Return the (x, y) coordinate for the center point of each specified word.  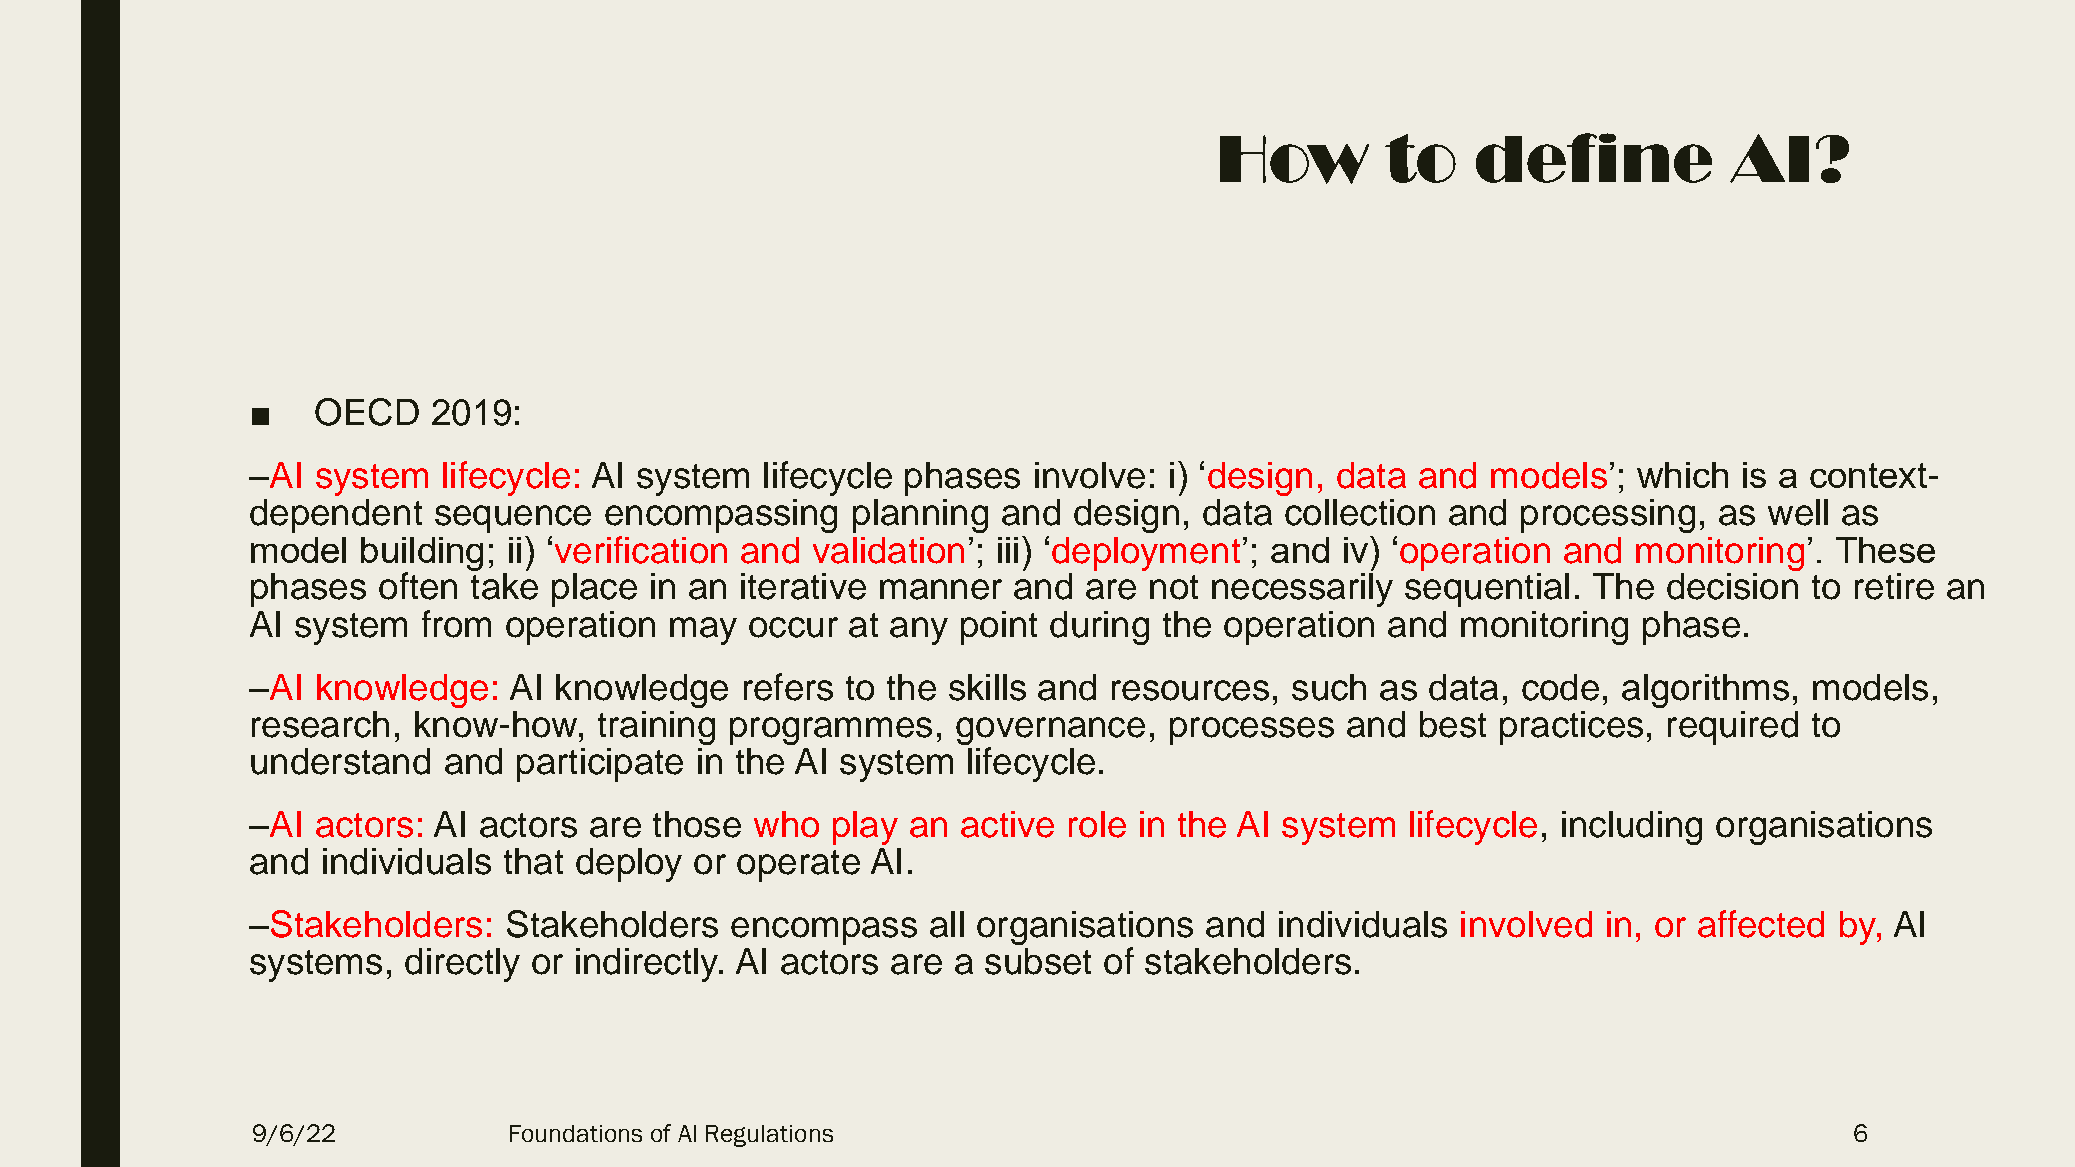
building (422, 555)
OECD (367, 412)
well (1798, 512)
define (1594, 158)
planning (920, 516)
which (1682, 475)
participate (600, 765)
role (1097, 824)
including (1632, 828)
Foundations (576, 1133)
